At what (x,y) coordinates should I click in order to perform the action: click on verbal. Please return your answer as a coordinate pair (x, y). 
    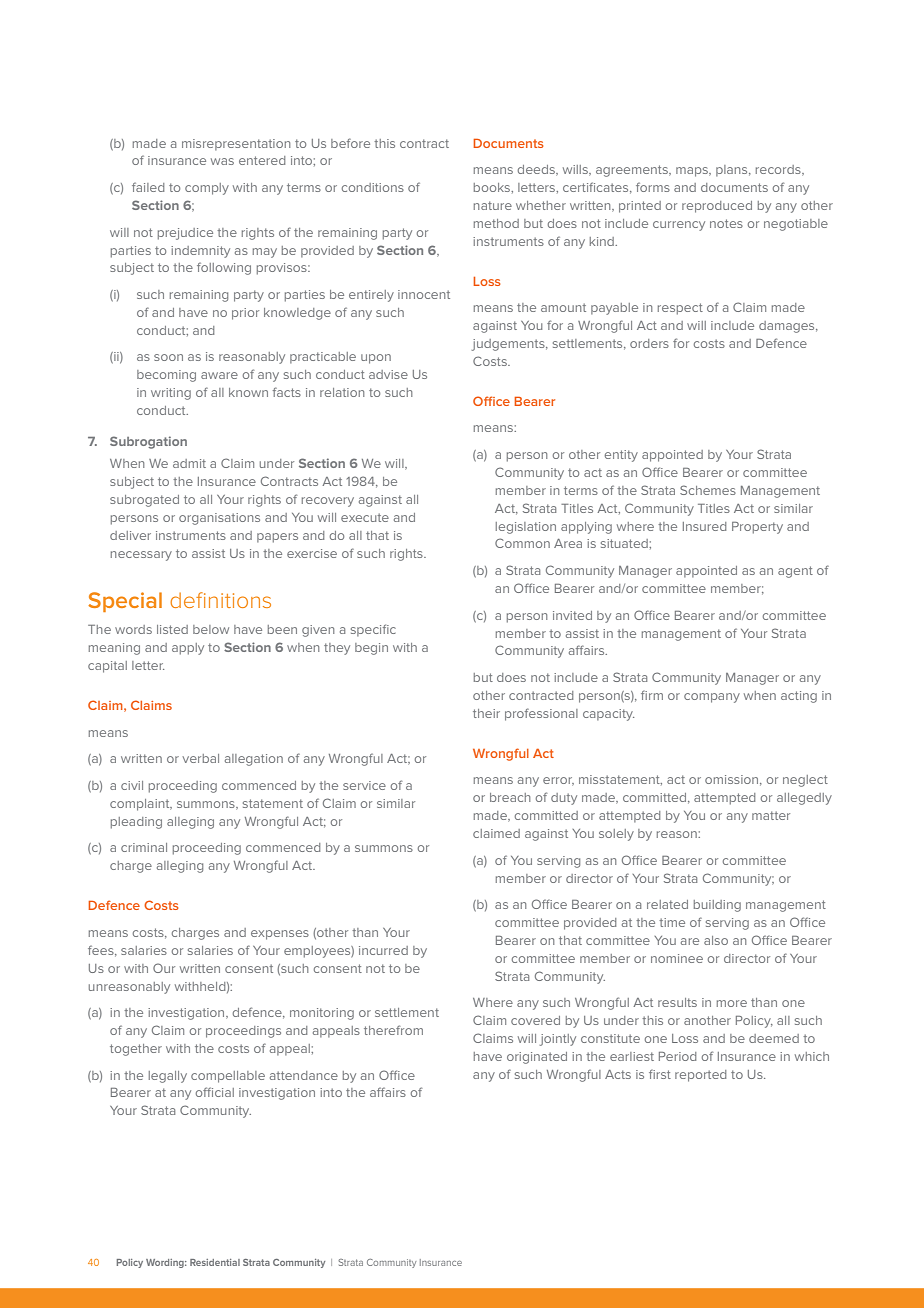
    Looking at the image, I should click on (201, 758).
